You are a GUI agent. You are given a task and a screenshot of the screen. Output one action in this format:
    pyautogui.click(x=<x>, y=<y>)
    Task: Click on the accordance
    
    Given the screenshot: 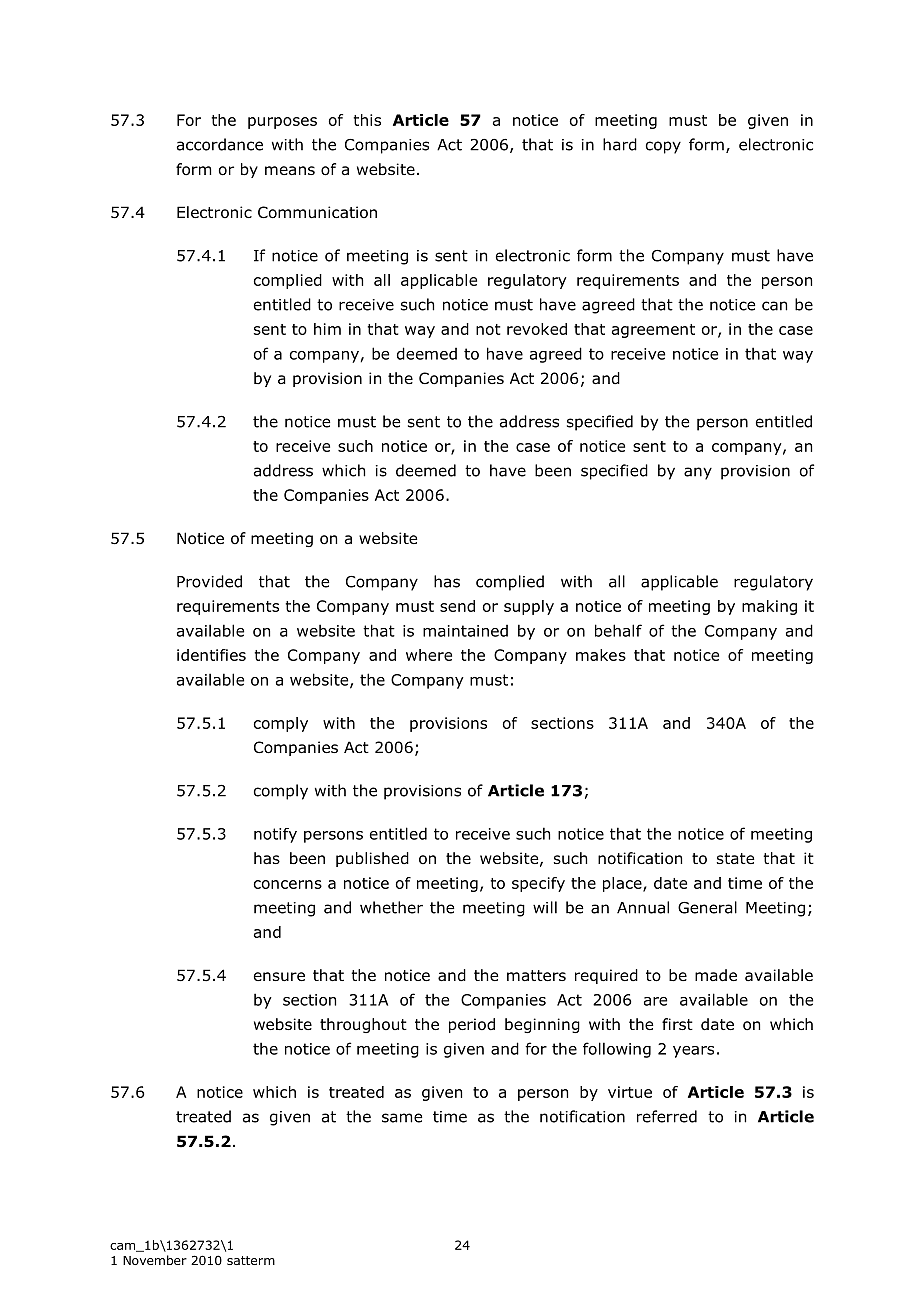 What is the action you would take?
    pyautogui.click(x=220, y=144)
